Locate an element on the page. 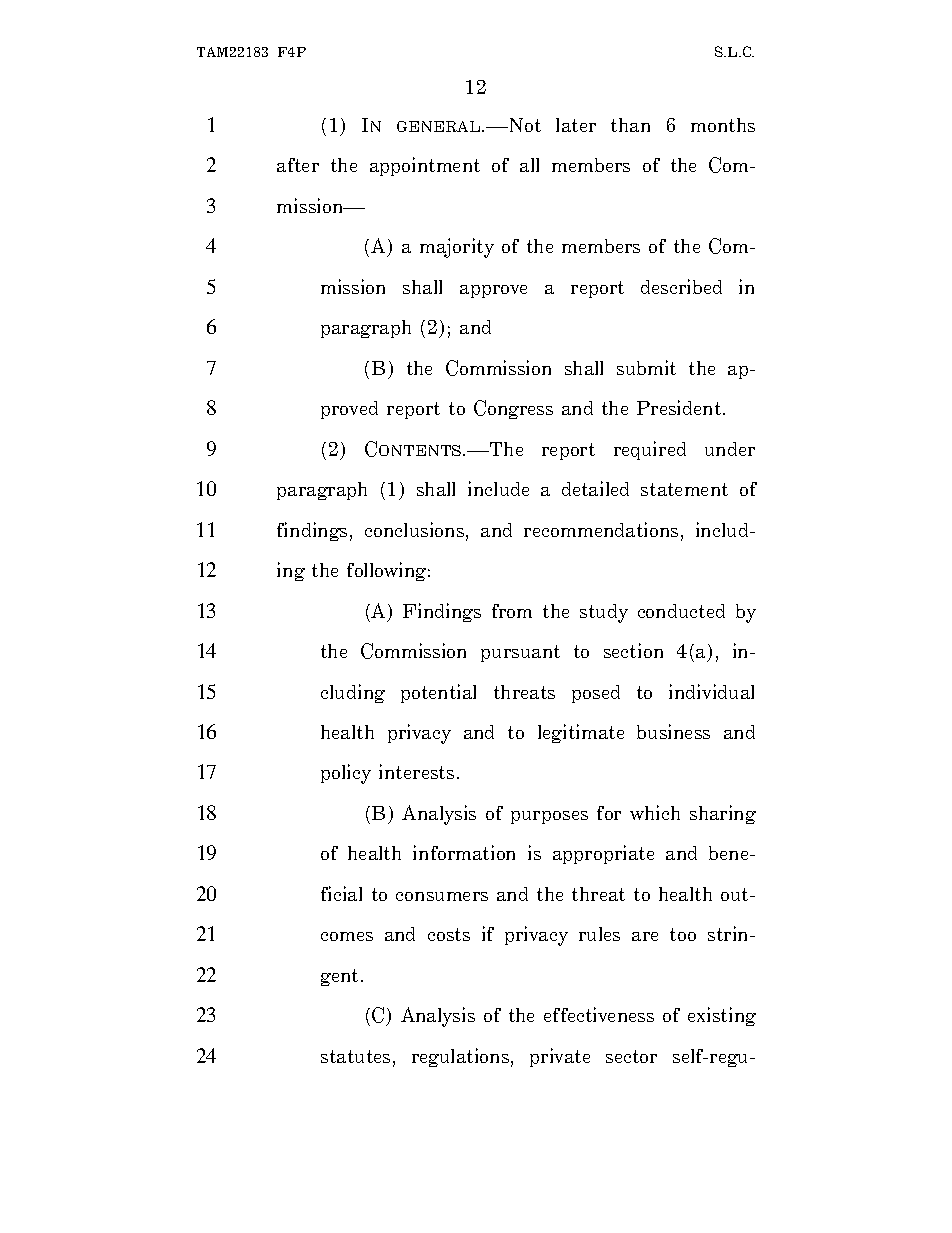 This image has width=952, height=1233. from is located at coordinates (512, 611).
